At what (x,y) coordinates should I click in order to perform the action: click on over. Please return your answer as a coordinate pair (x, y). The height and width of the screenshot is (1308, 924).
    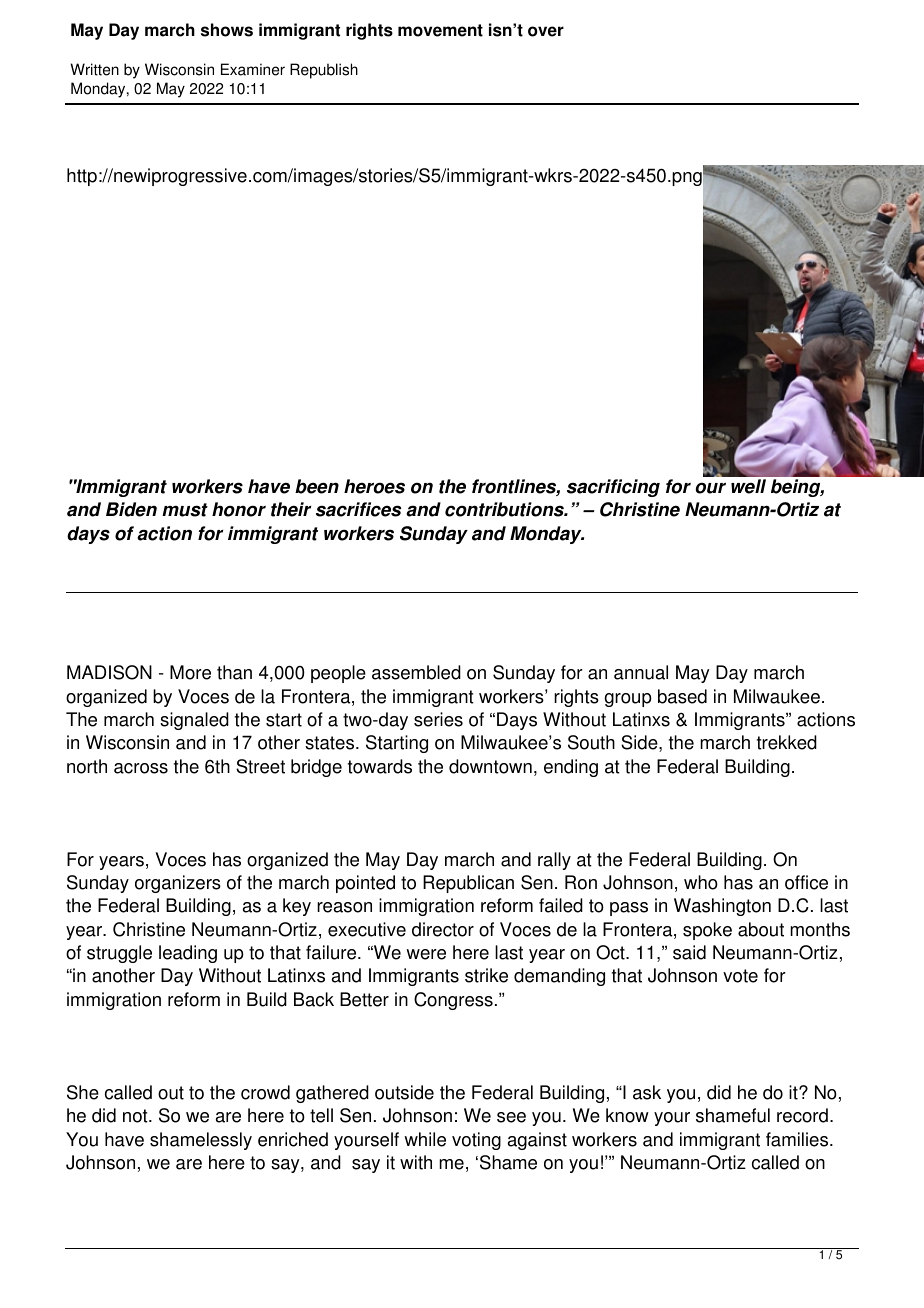
    Looking at the image, I should click on (546, 31).
